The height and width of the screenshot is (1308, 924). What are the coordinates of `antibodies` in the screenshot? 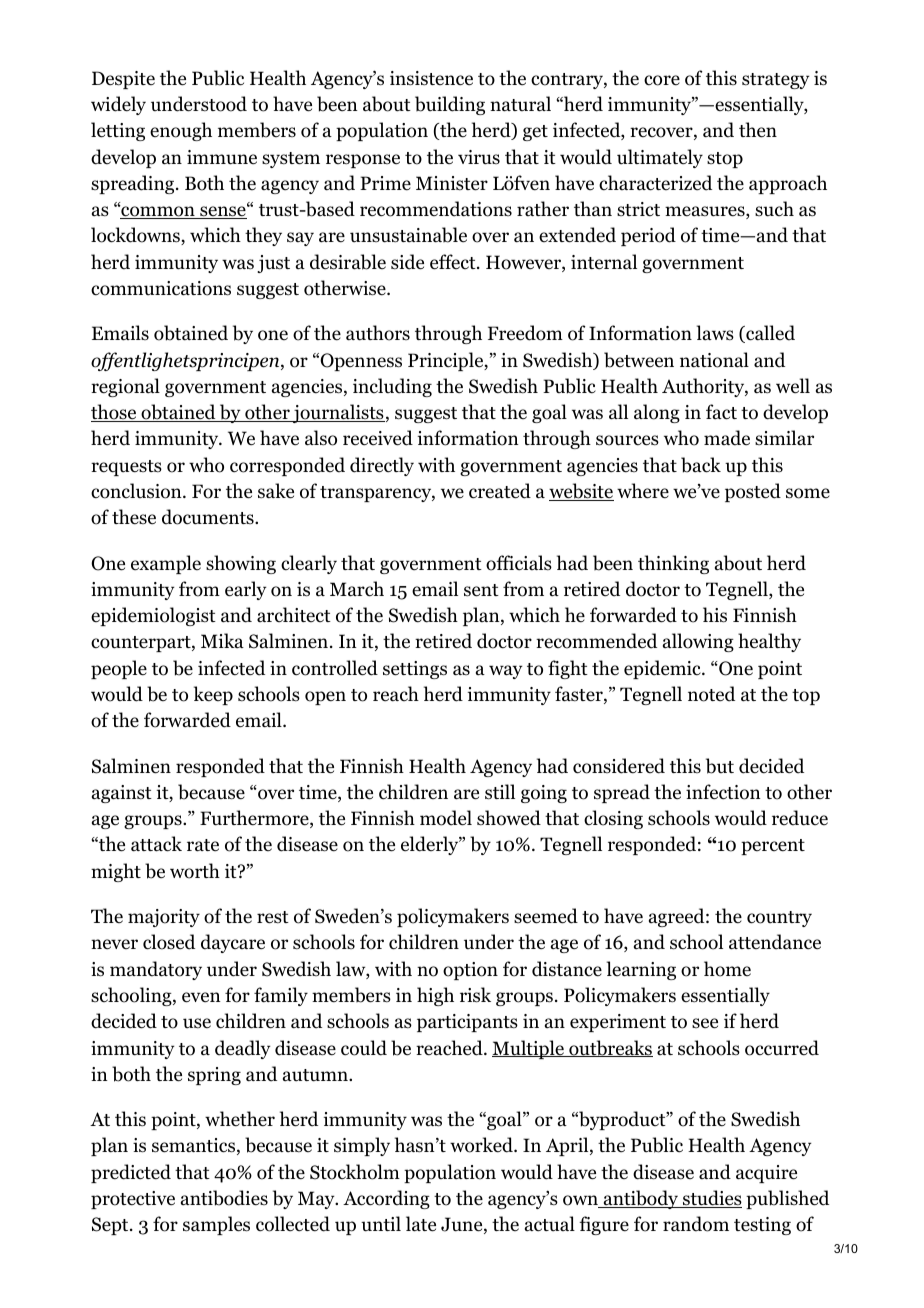 It's located at (224, 1198).
